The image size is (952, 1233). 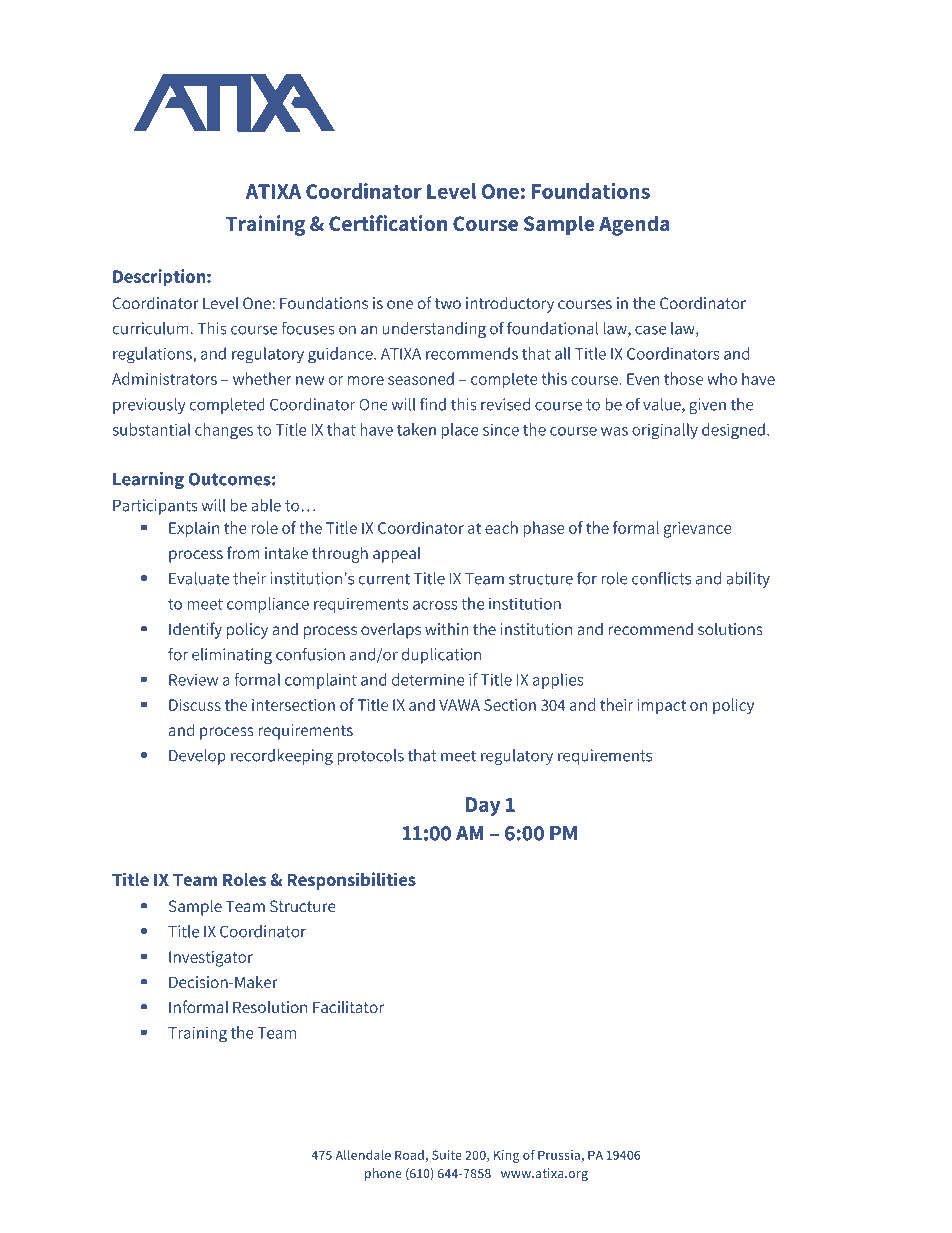 I want to click on curriculum, so click(x=151, y=328).
